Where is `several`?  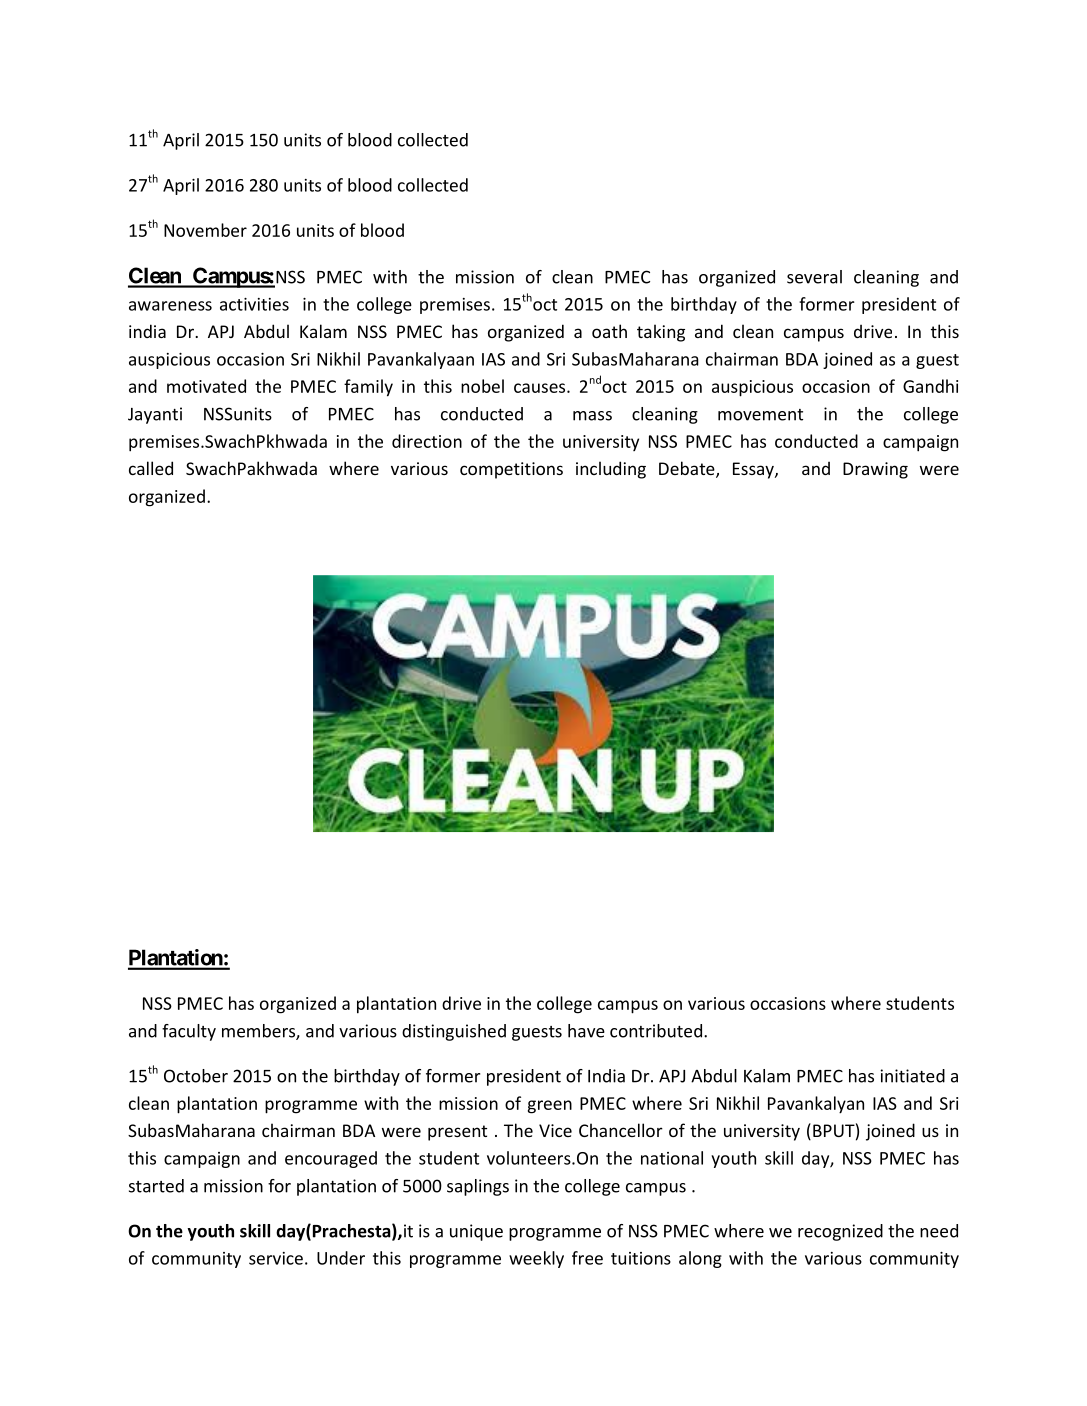 several is located at coordinates (814, 277).
